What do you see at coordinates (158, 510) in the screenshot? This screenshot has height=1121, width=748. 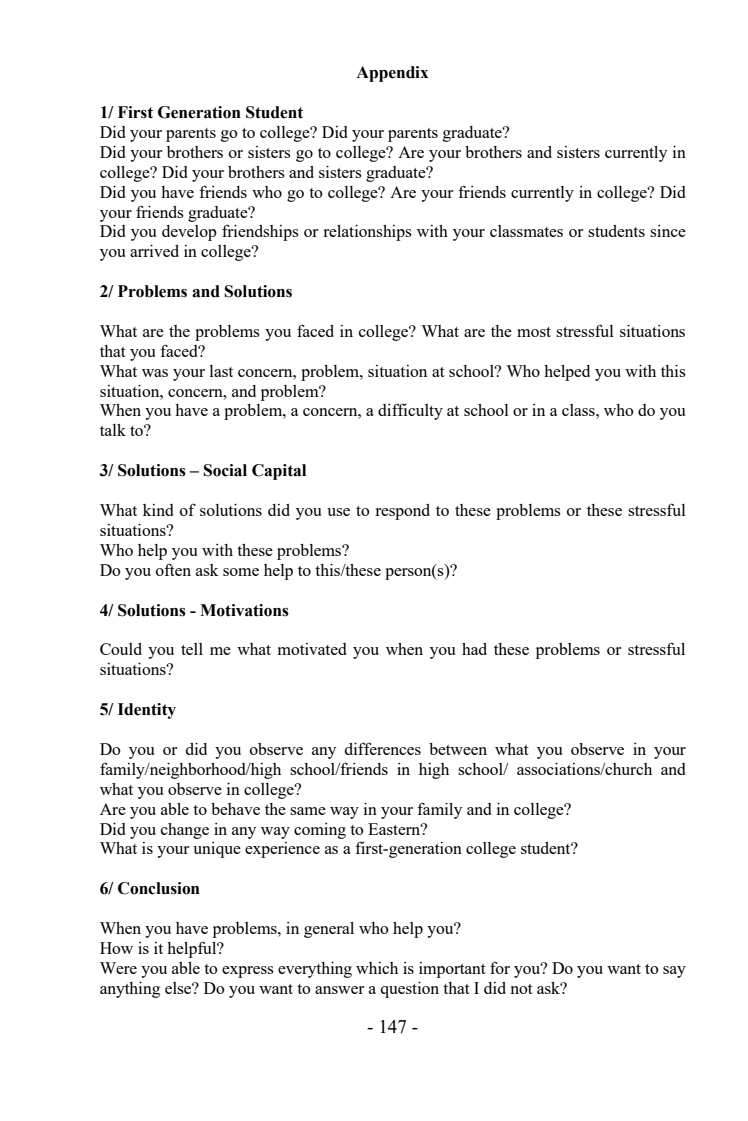 I see `kind` at bounding box center [158, 510].
